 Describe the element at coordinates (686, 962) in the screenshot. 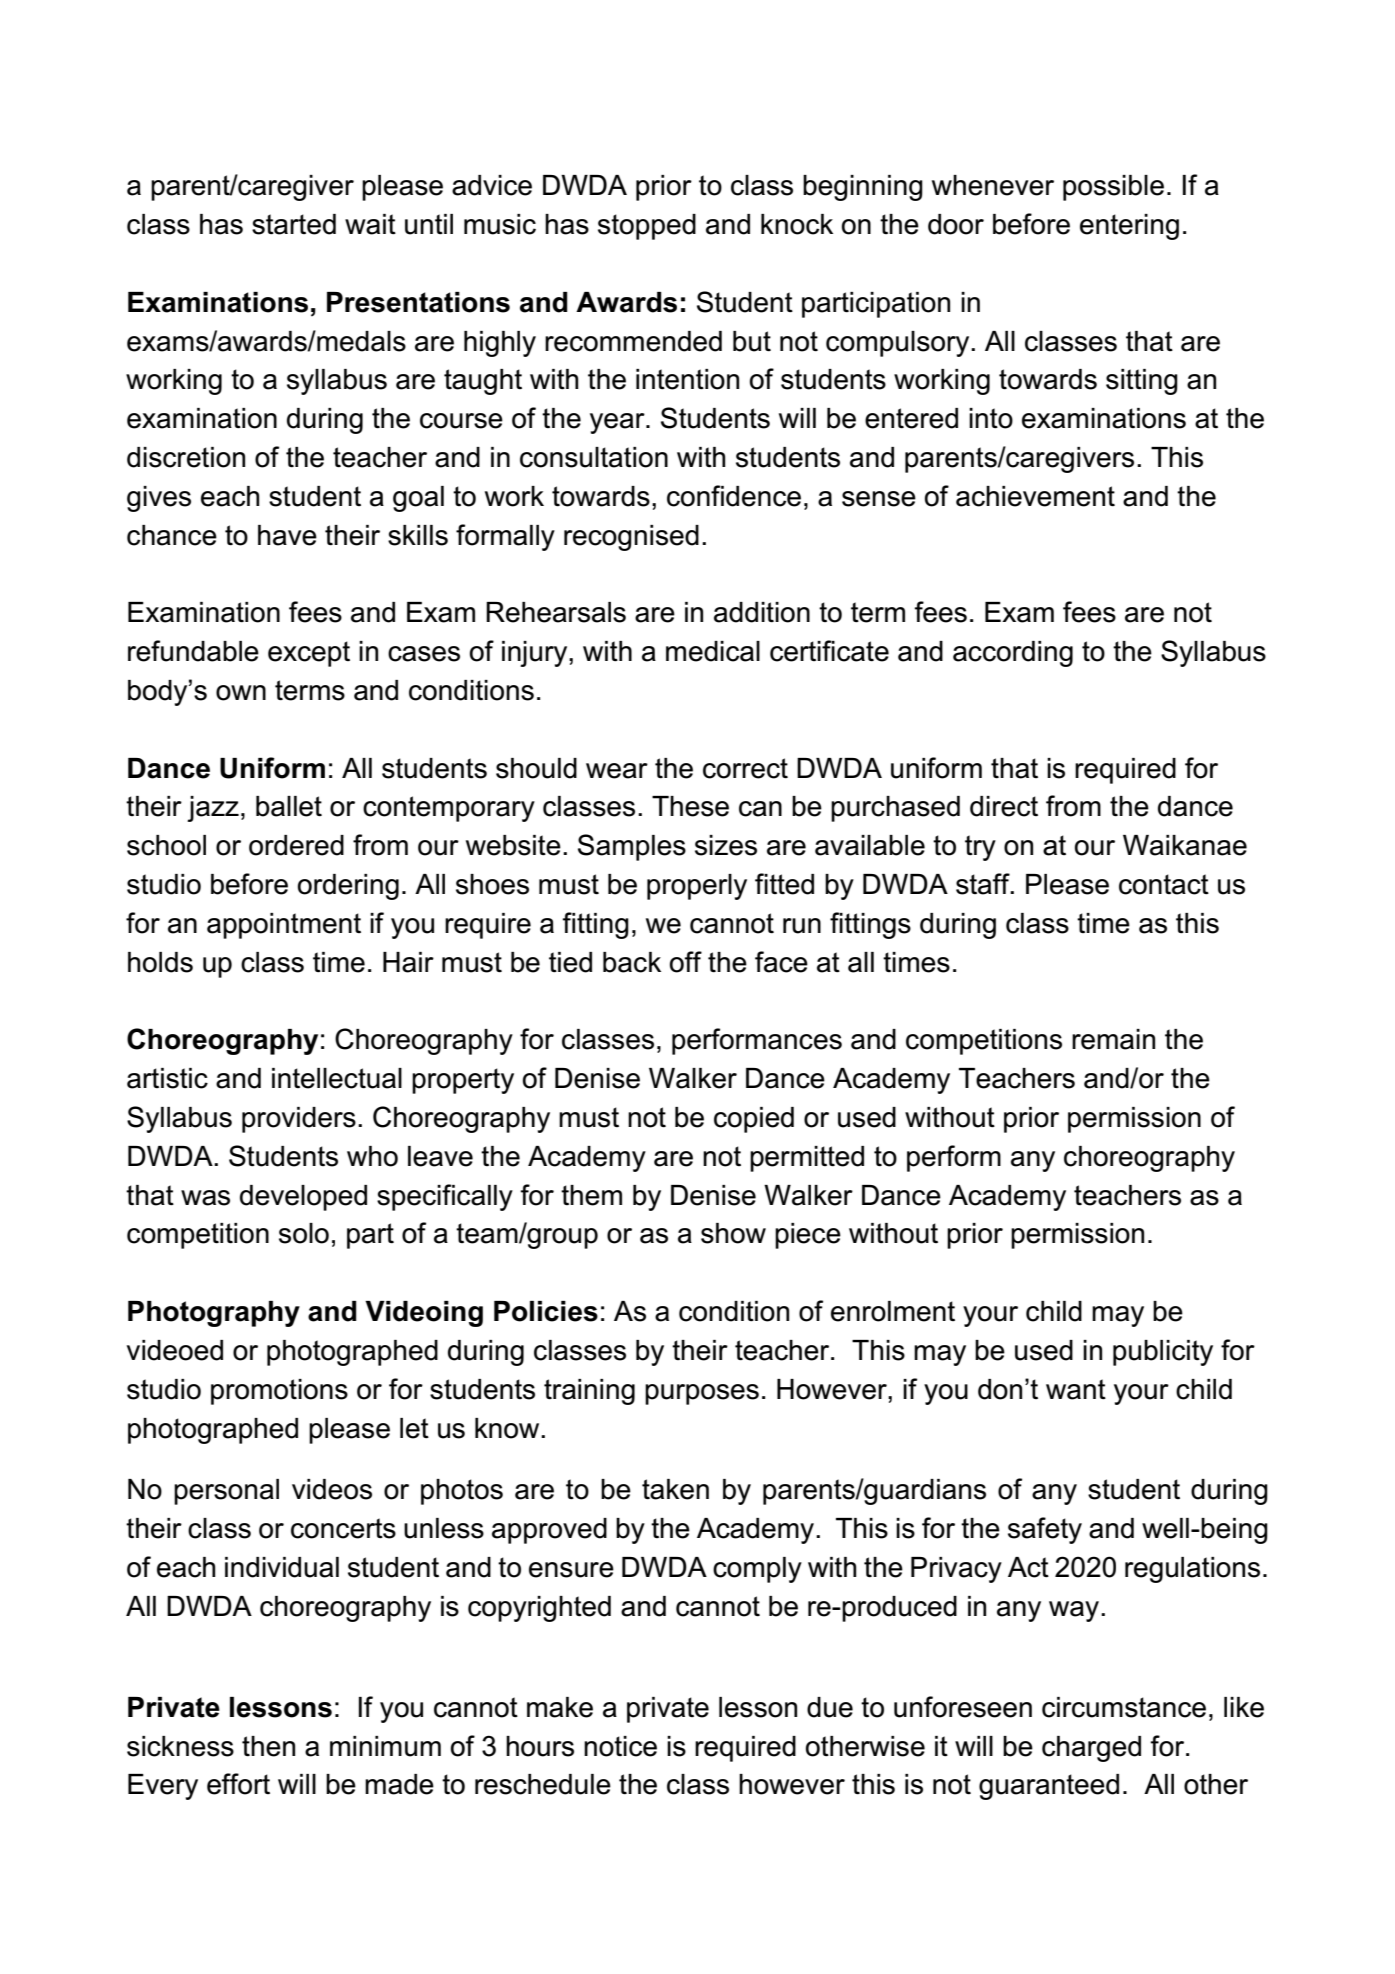

I see `off` at that location.
